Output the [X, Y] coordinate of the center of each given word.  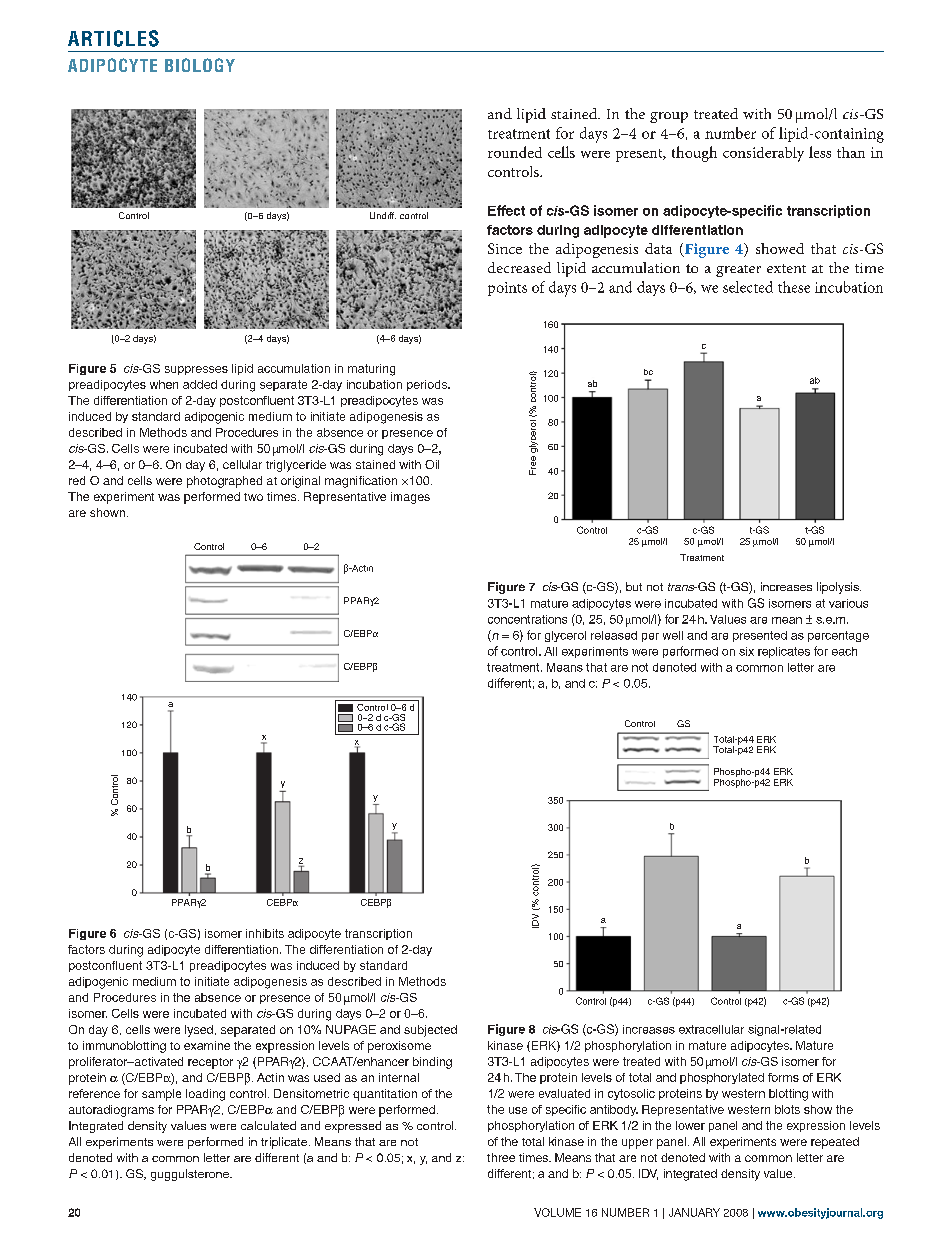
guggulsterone [191, 1175]
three [501, 1157]
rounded [515, 152]
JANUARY [694, 1212]
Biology [200, 65]
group [669, 117]
